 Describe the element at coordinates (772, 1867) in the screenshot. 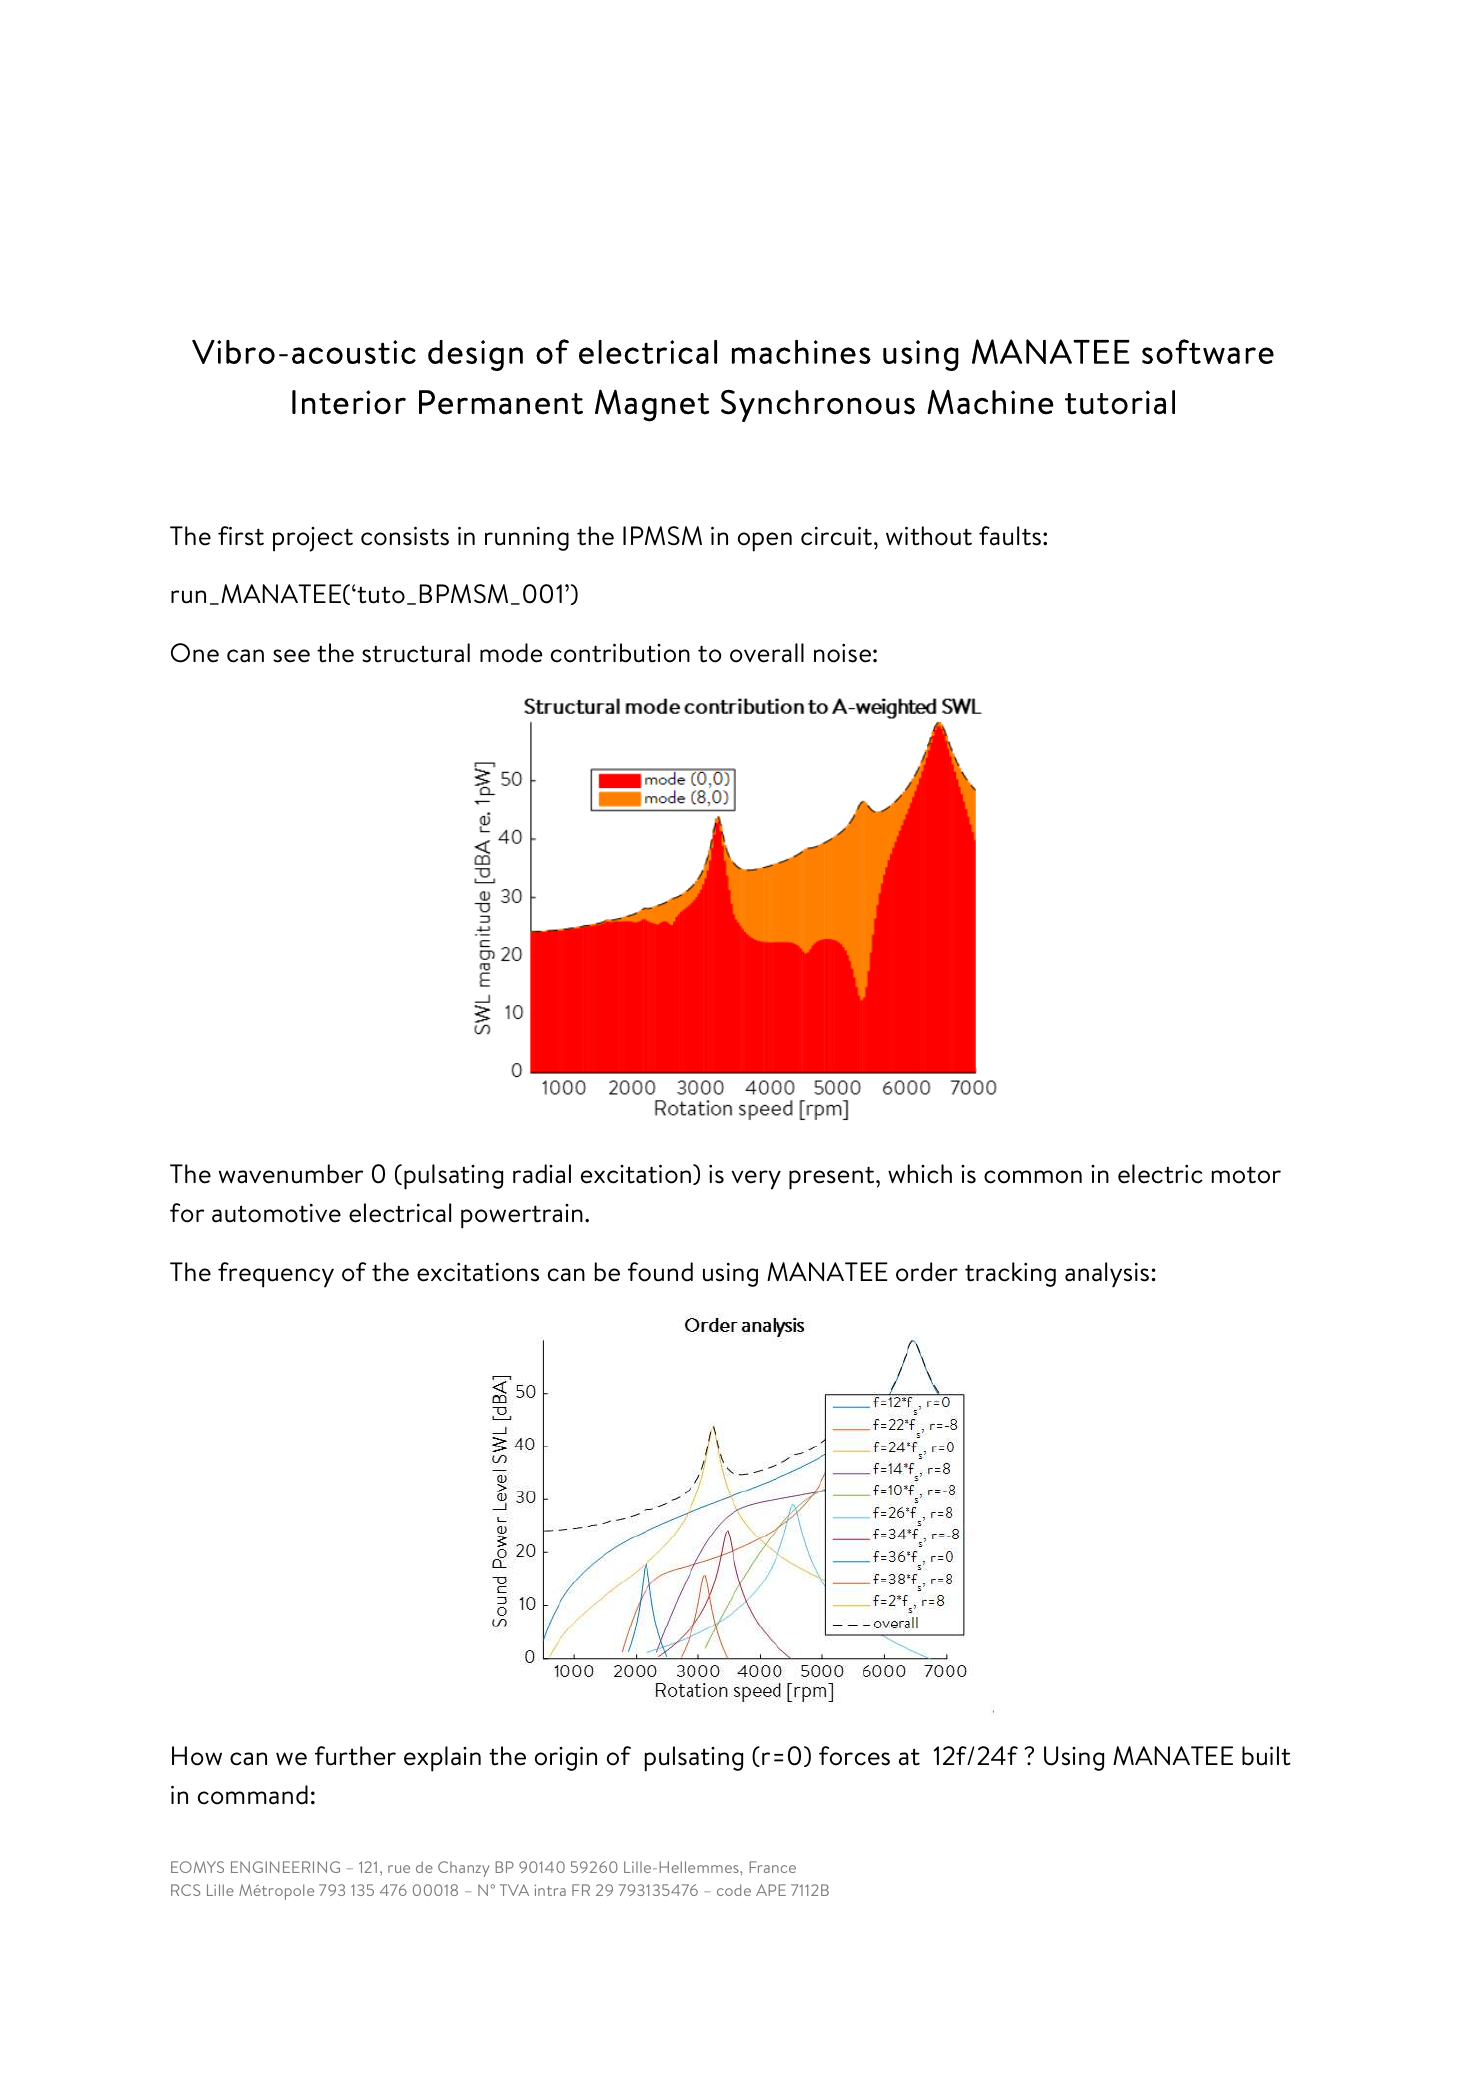

I see `France` at that location.
